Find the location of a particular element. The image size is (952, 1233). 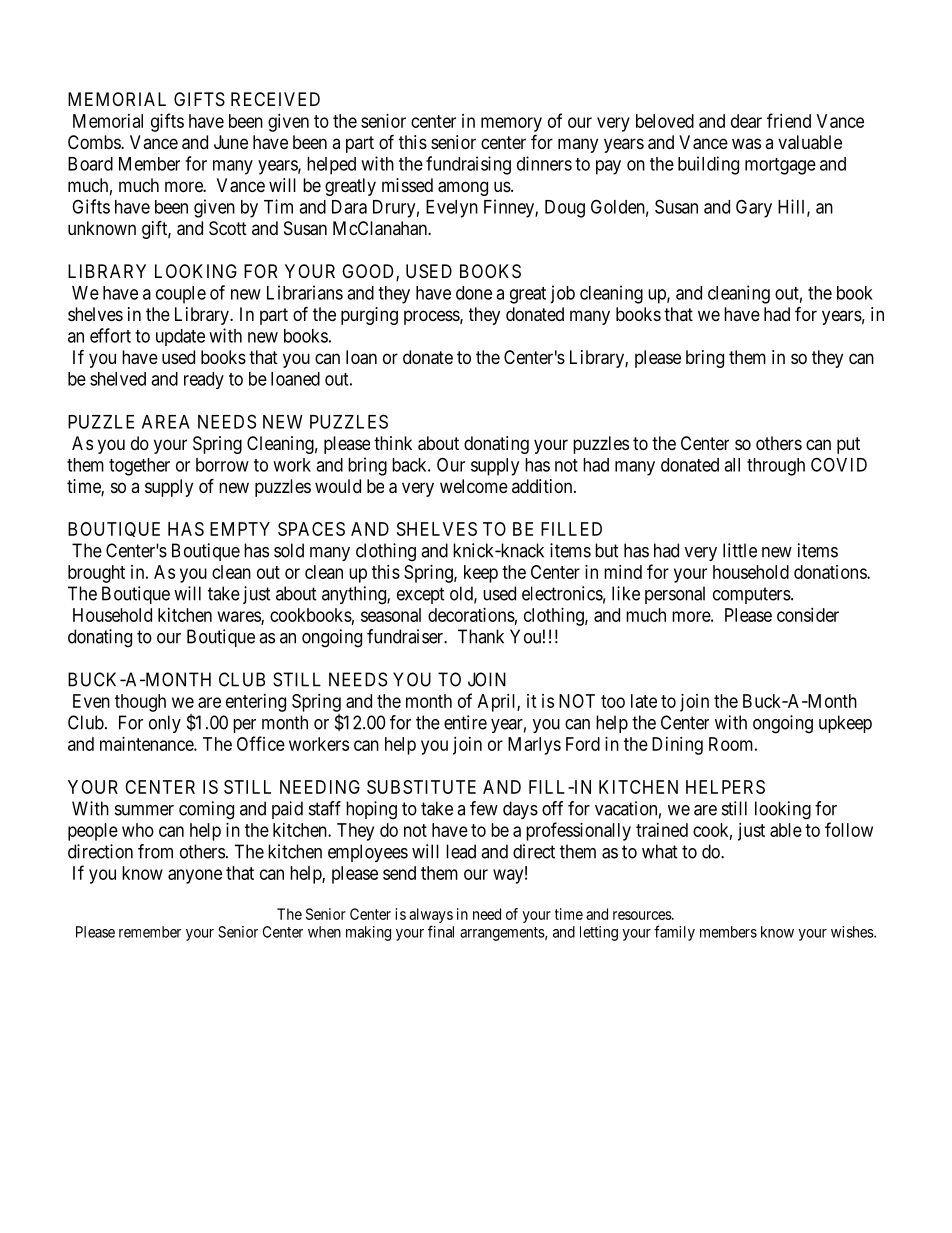

little is located at coordinates (740, 550).
